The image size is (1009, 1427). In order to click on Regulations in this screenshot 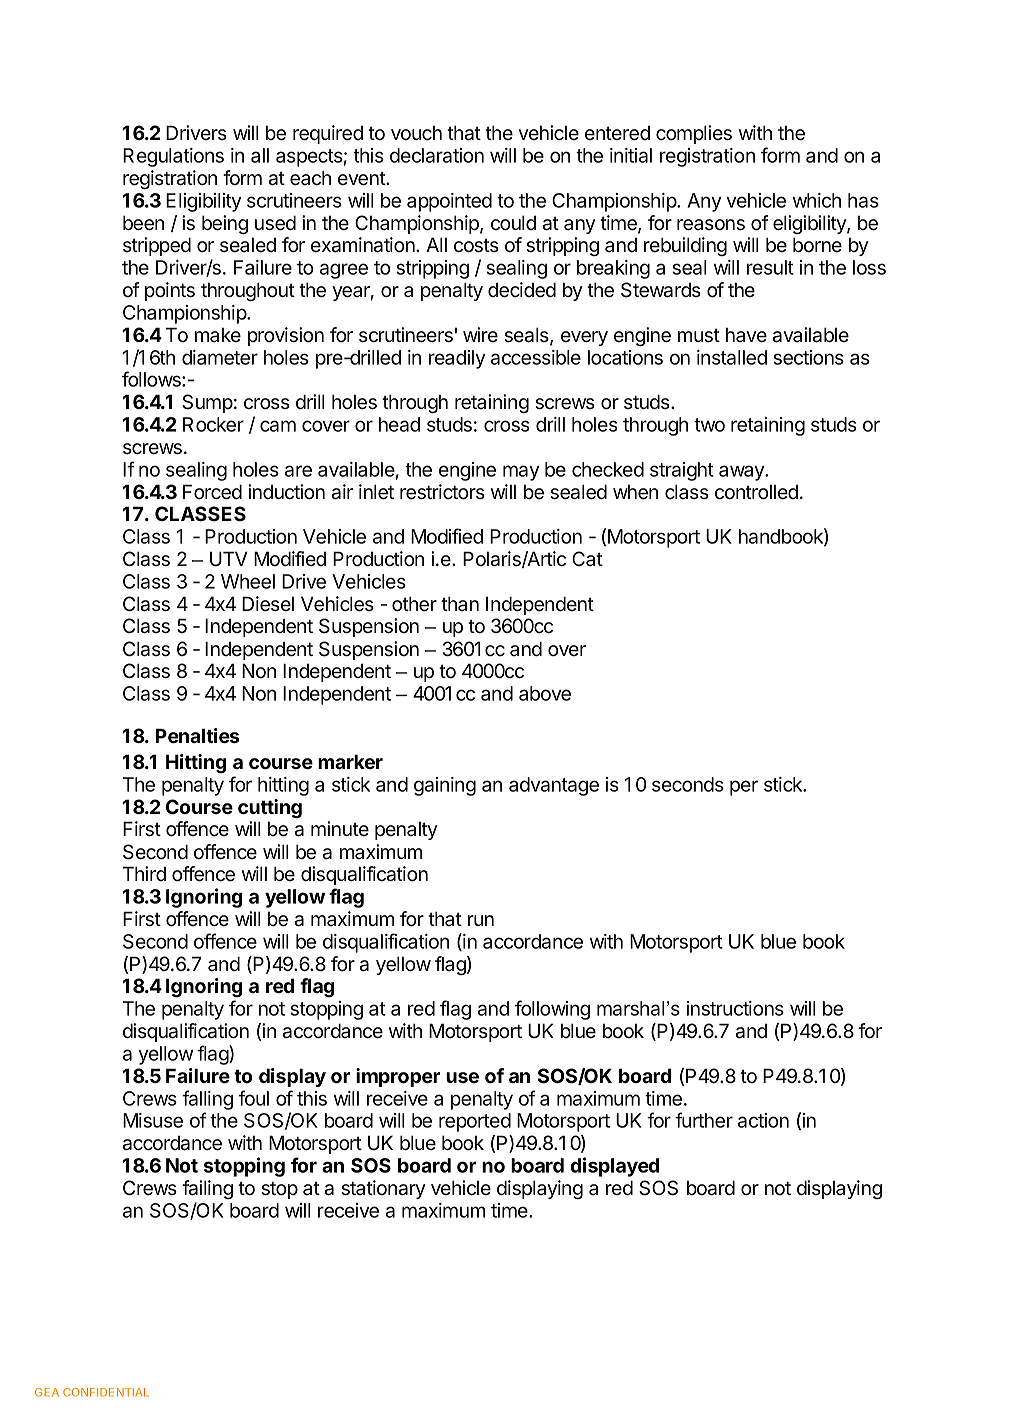, I will do `click(173, 157)`.
